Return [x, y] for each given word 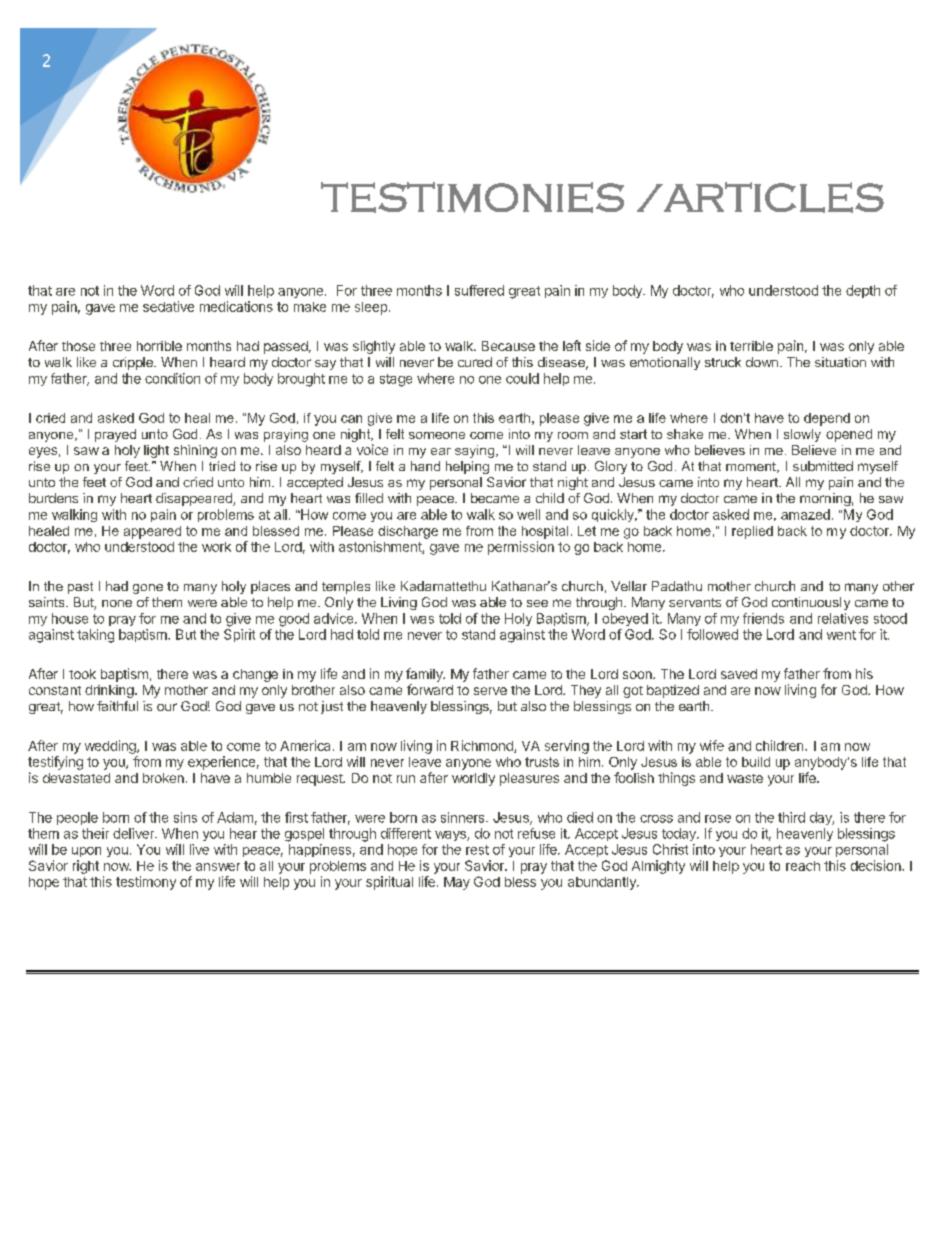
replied [752, 532]
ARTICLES [773, 197]
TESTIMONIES [472, 197]
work [216, 547]
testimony [146, 883]
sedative [168, 306]
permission [521, 548]
